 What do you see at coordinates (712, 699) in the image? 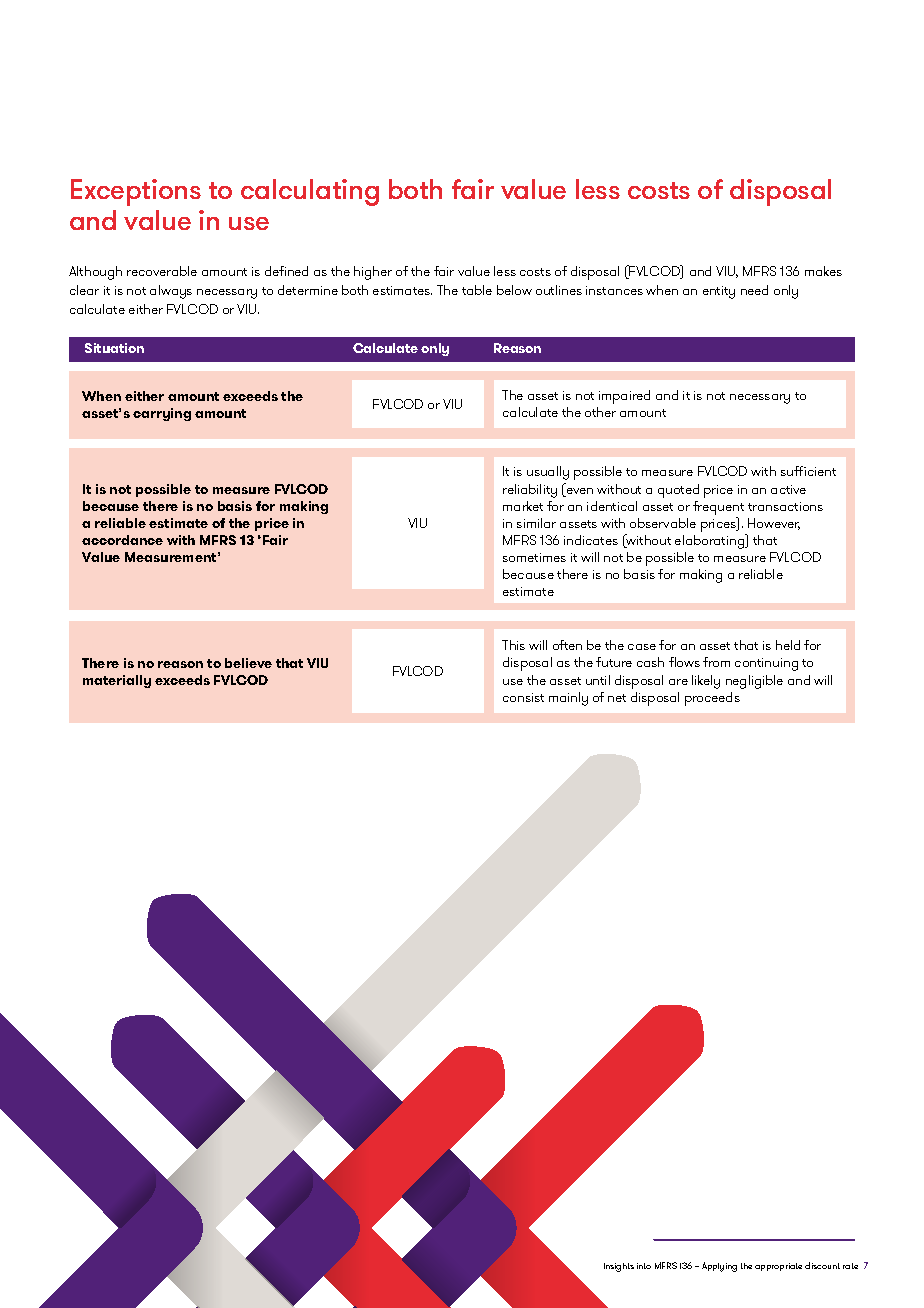
I see `proceeds` at bounding box center [712, 699].
